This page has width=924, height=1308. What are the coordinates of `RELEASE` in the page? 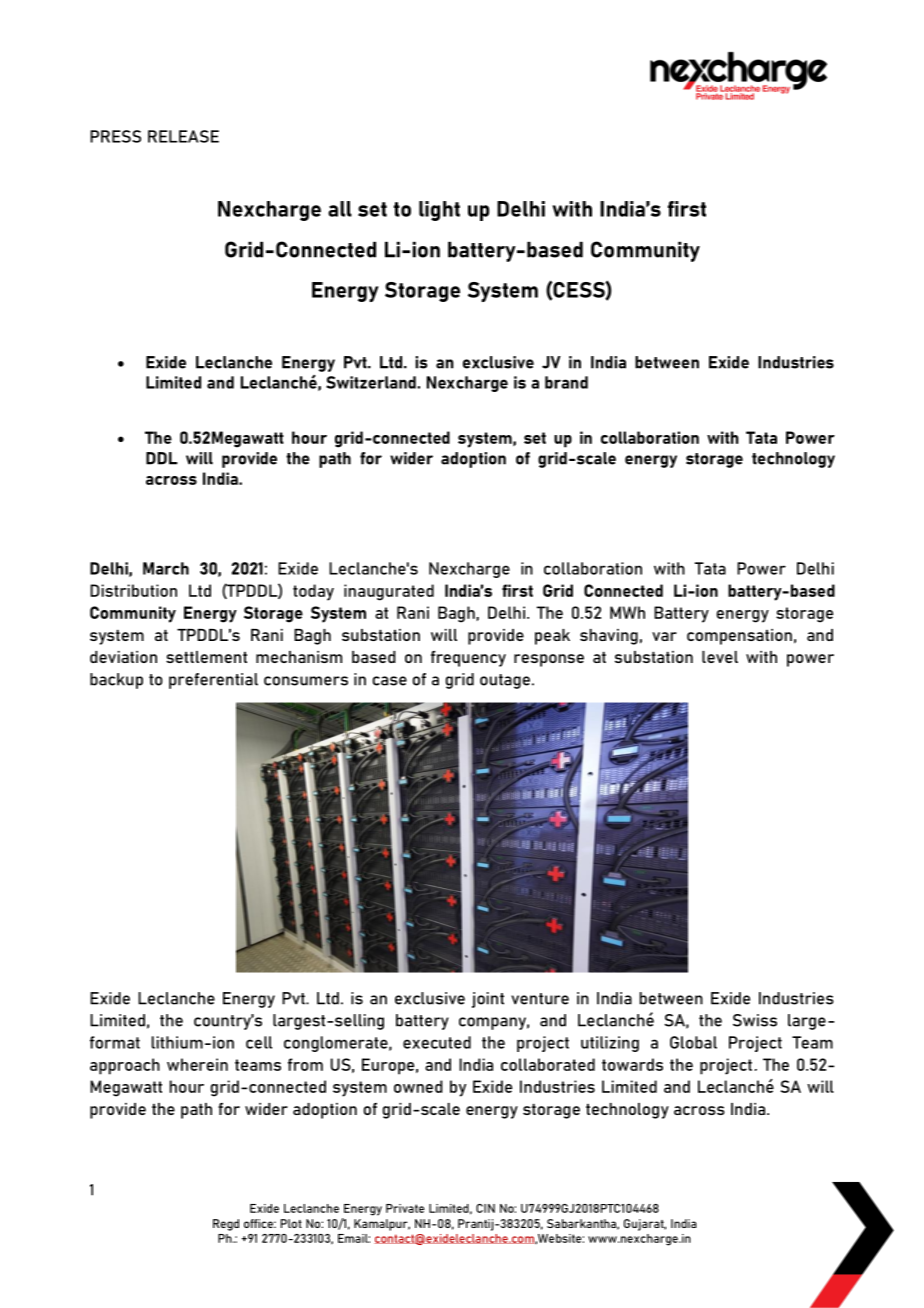 It's located at (183, 136).
